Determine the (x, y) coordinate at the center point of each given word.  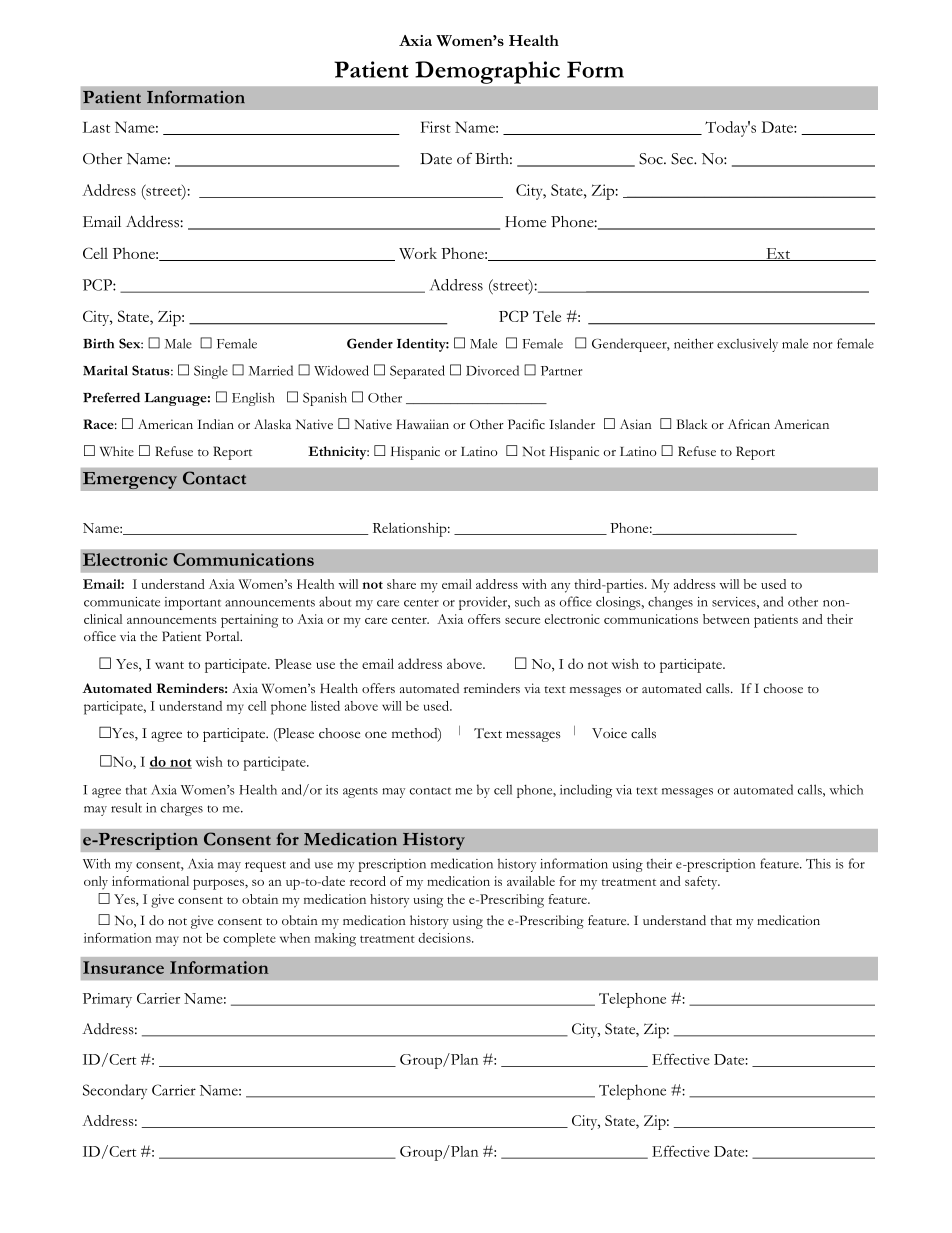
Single (211, 372)
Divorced (492, 370)
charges (182, 809)
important (193, 603)
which (846, 790)
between (726, 619)
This (818, 864)
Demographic (487, 72)
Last (96, 127)
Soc (652, 159)
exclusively (747, 345)
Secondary (115, 1091)
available (531, 881)
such (527, 602)
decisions (445, 938)
